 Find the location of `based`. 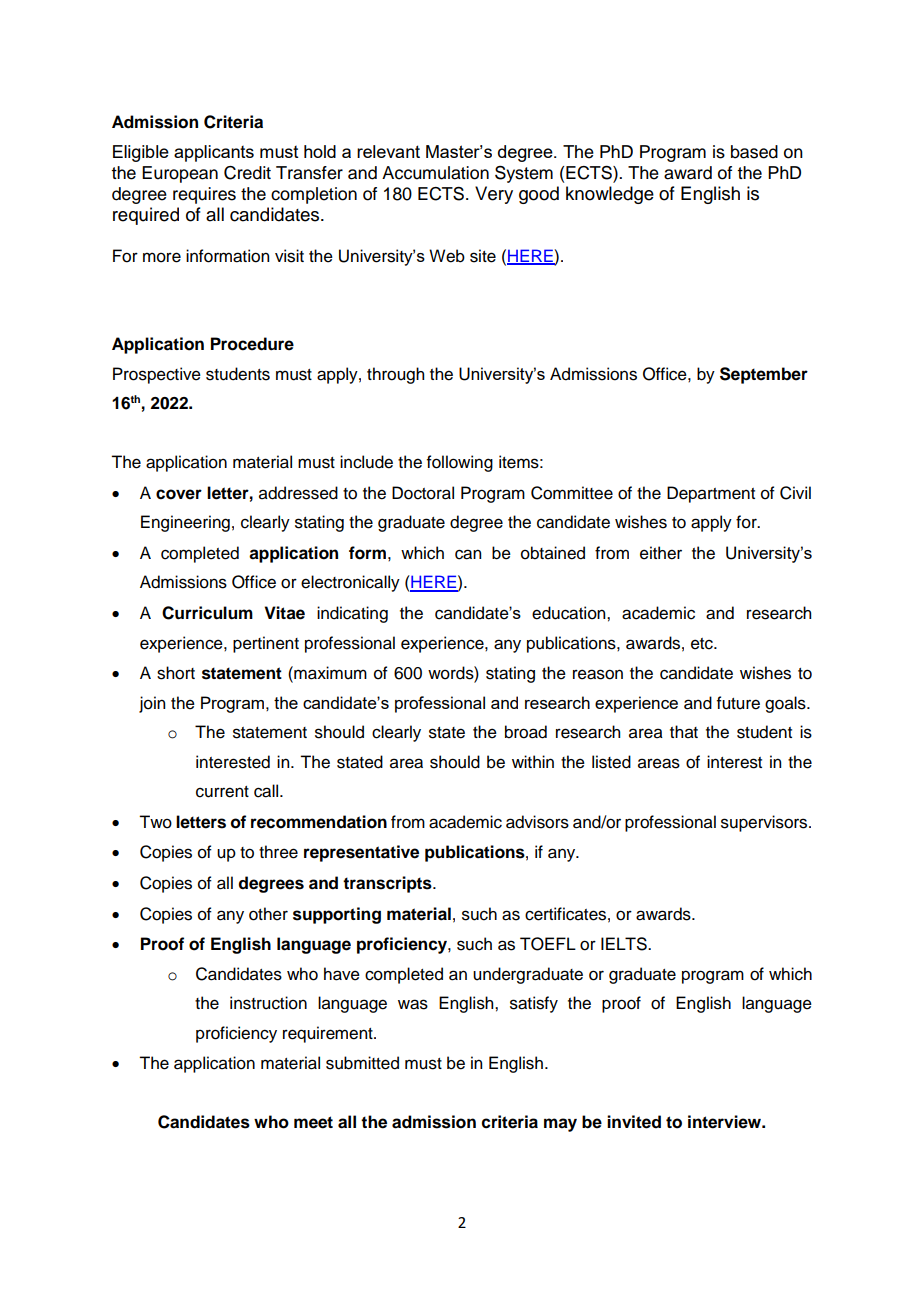

based is located at coordinates (754, 152).
